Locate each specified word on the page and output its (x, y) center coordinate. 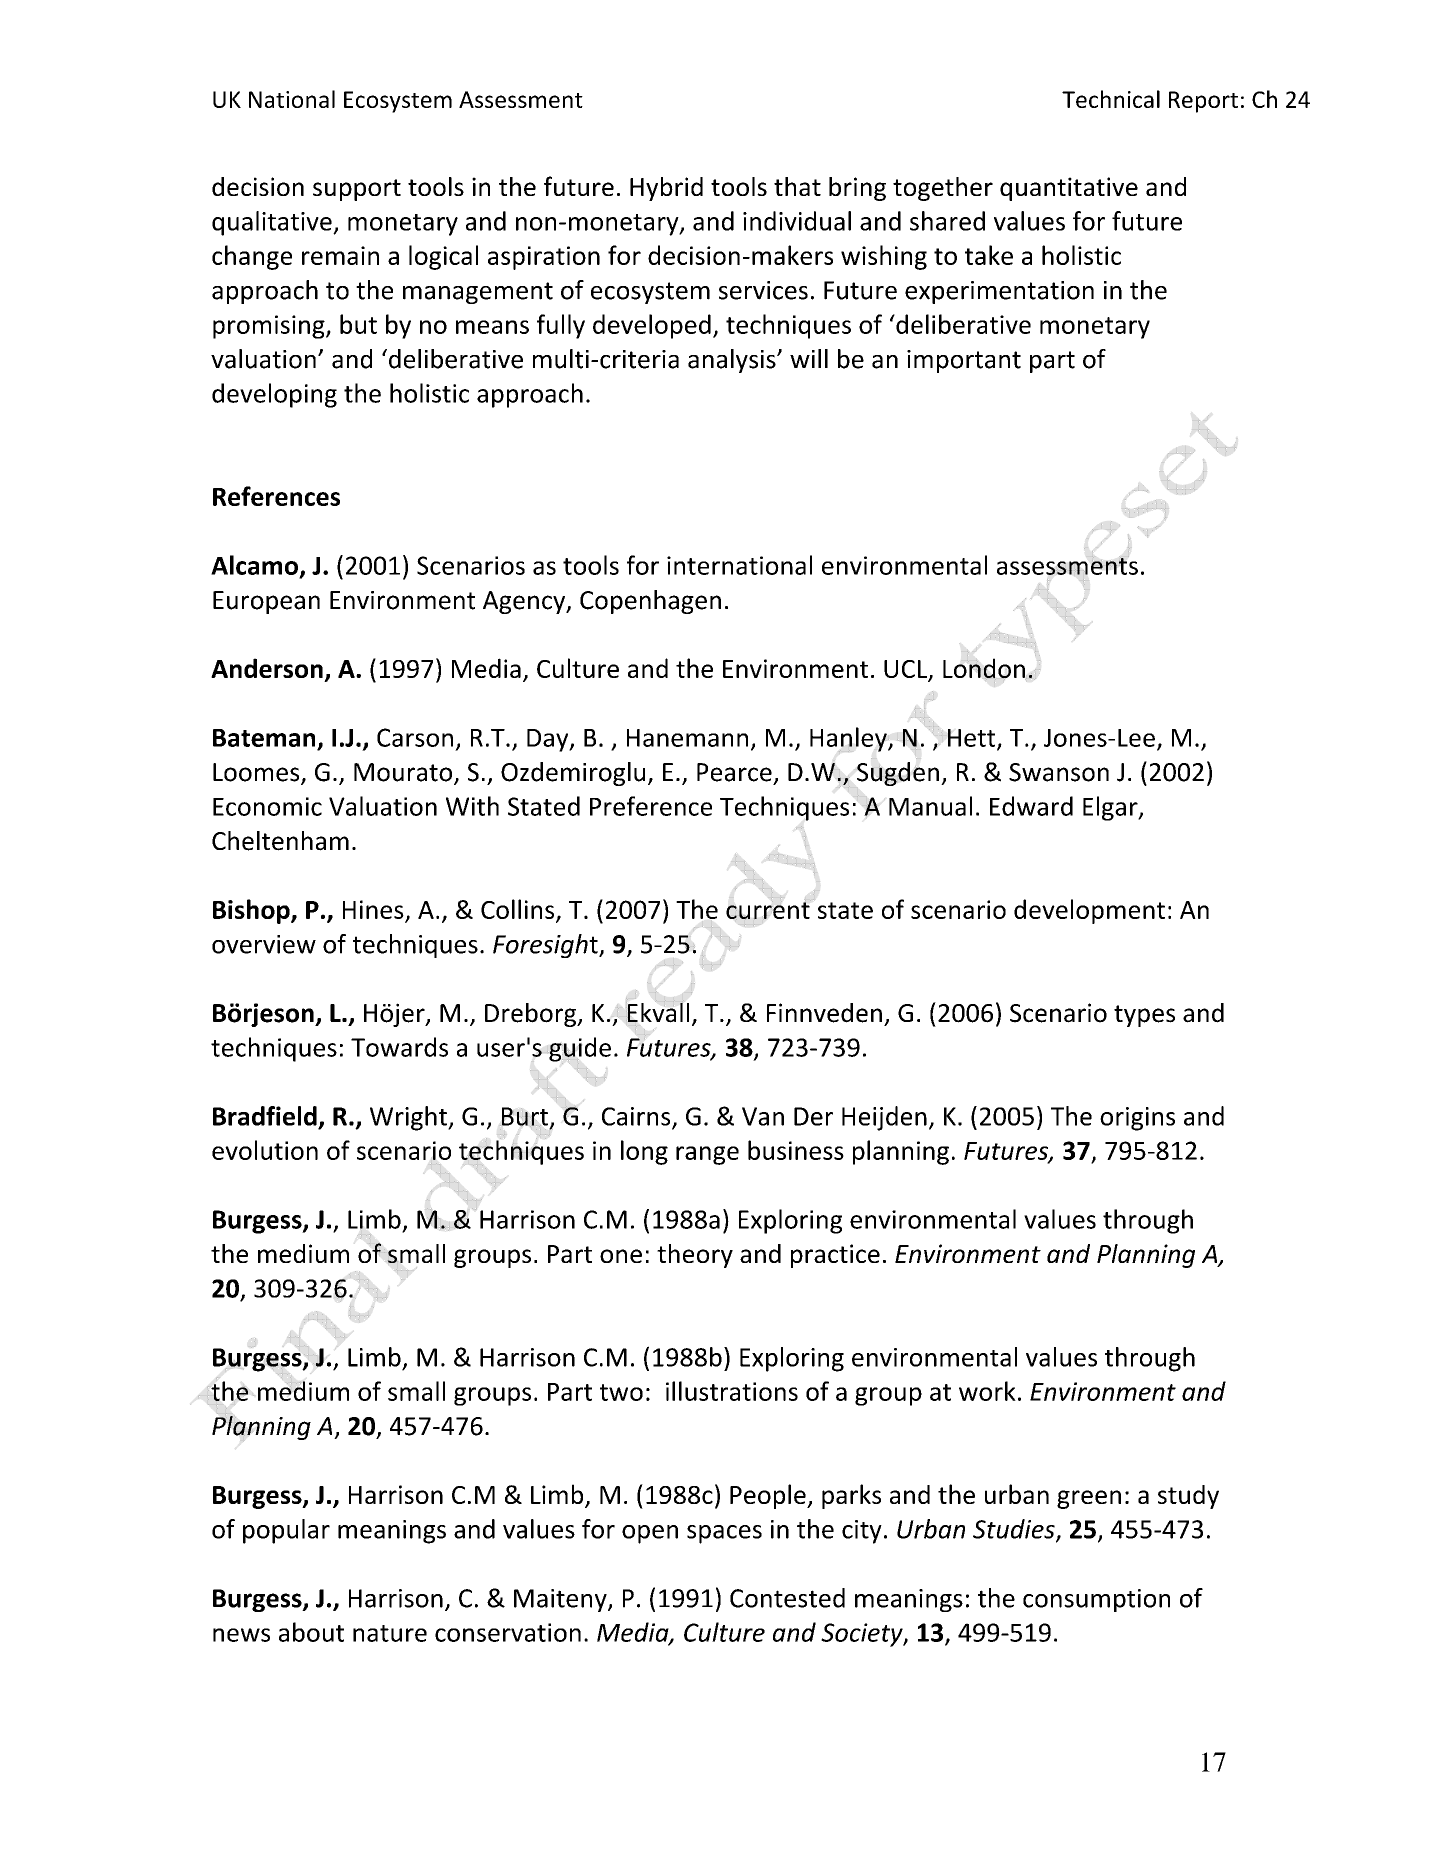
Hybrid (666, 189)
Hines (373, 909)
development (1089, 911)
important (964, 361)
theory (695, 1256)
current (768, 910)
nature (390, 1633)
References (276, 496)
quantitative (1069, 189)
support (357, 190)
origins (1137, 1119)
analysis (733, 361)
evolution (265, 1150)
